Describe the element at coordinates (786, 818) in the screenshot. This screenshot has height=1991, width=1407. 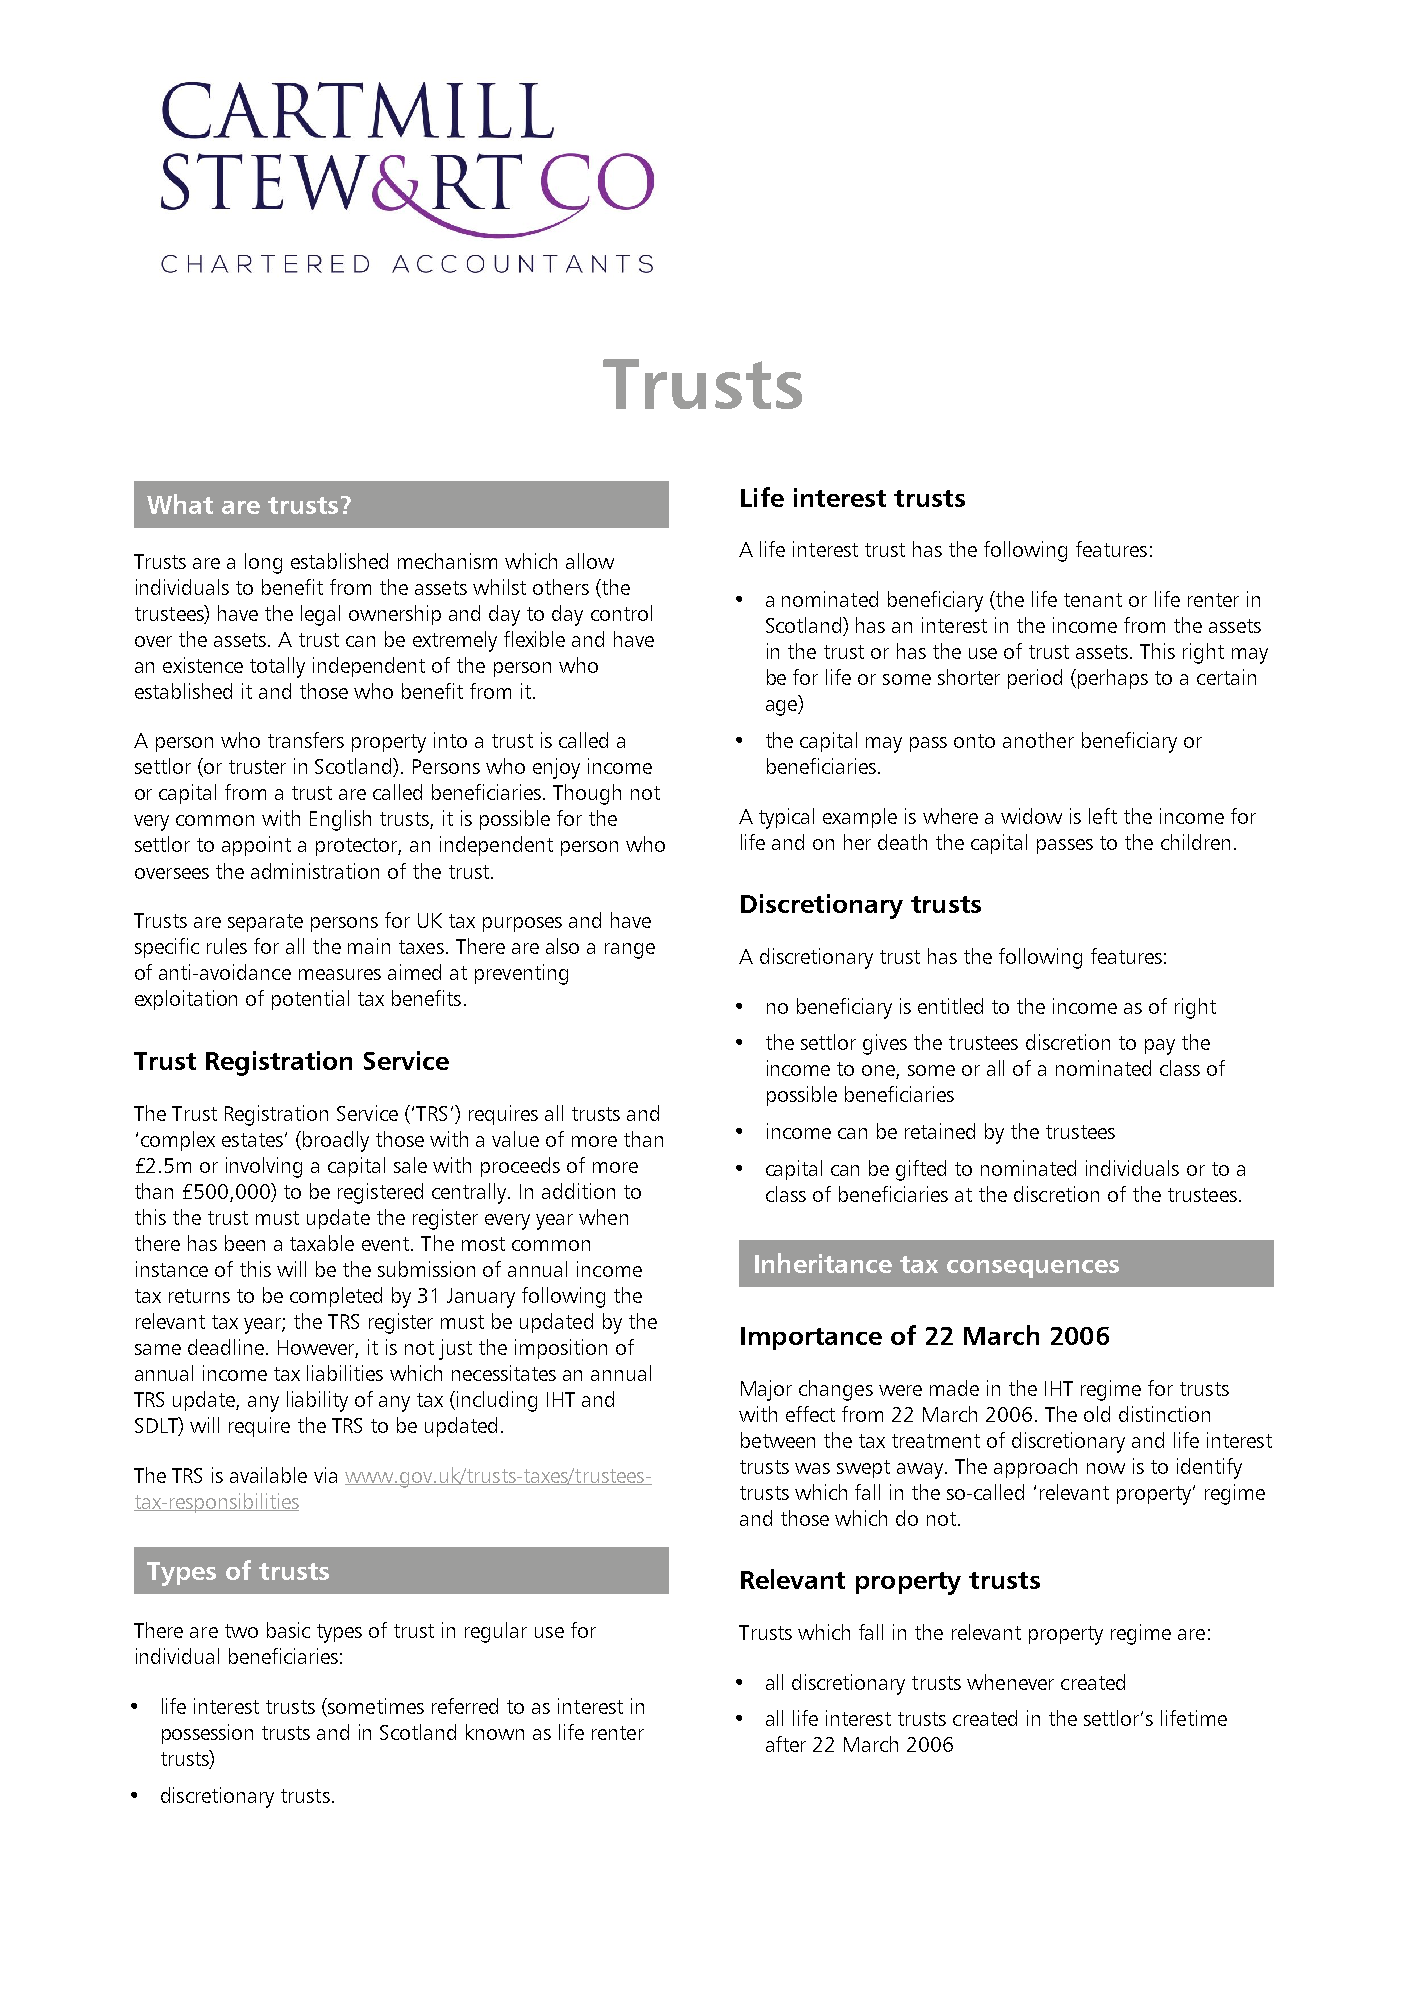
I see `typical` at that location.
